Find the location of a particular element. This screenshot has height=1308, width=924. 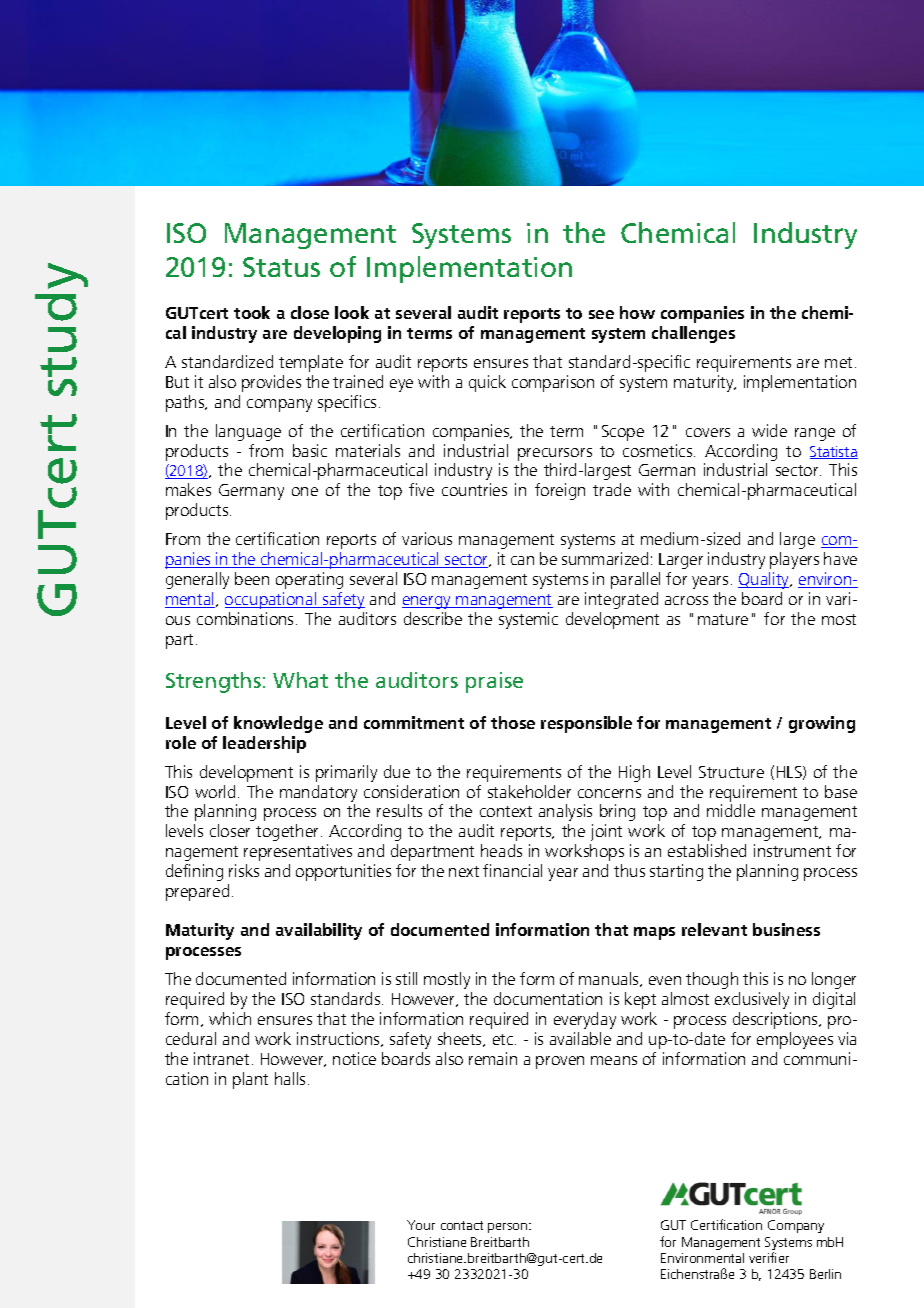

person is located at coordinates (509, 1228).
